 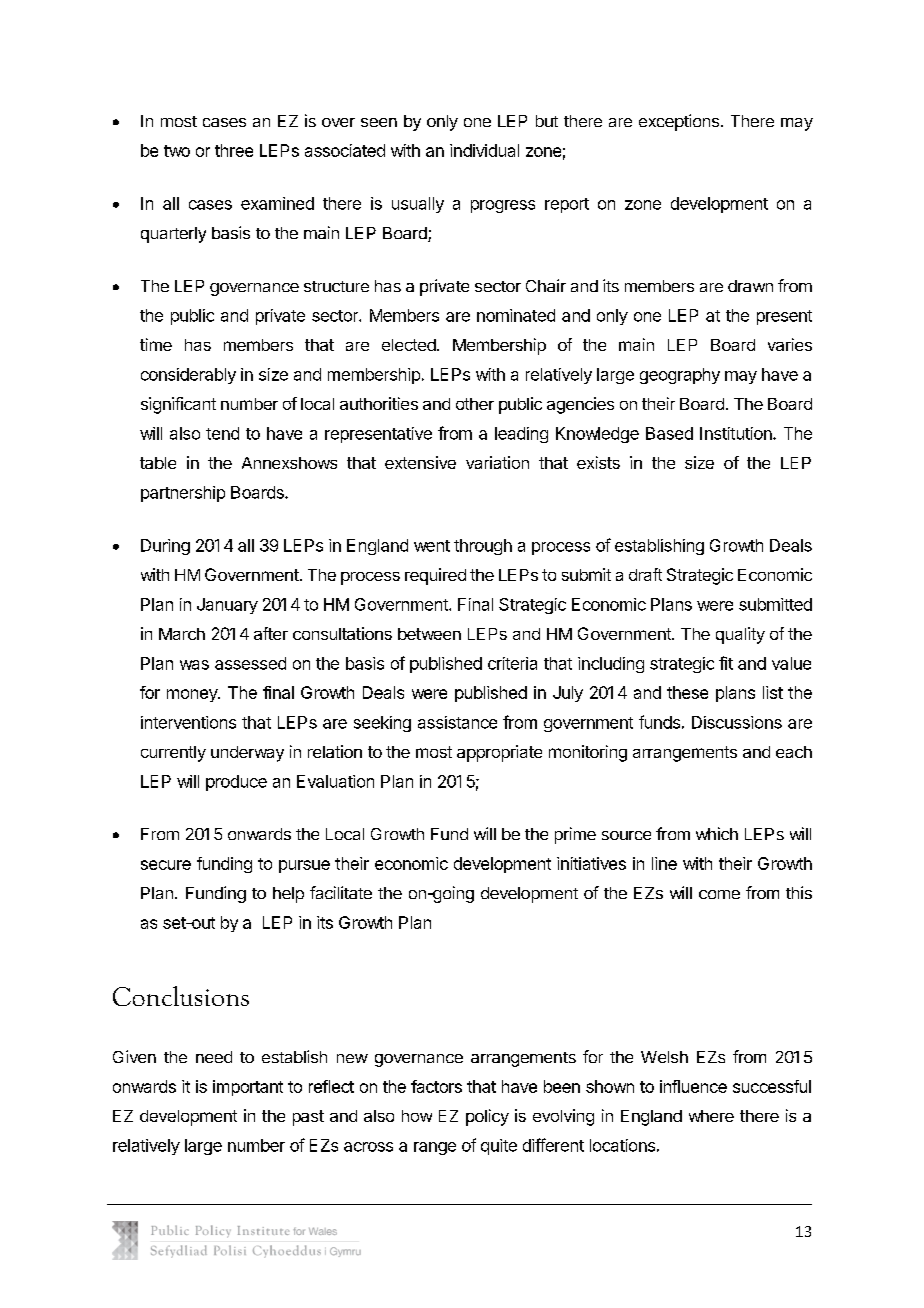 I want to click on three, so click(x=234, y=150).
